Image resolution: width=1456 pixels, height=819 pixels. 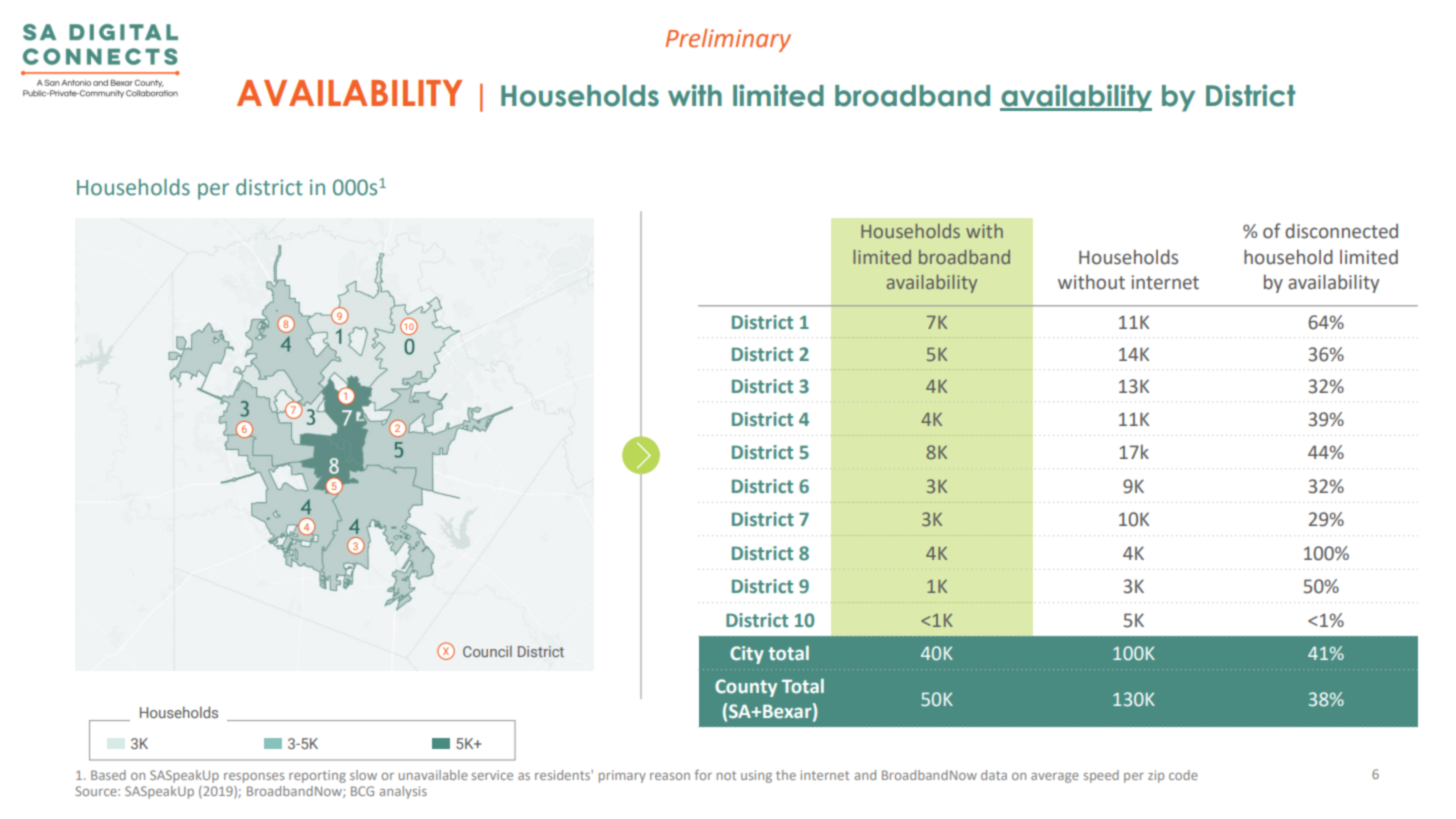 What do you see at coordinates (363, 775) in the page?
I see `slow` at bounding box center [363, 775].
